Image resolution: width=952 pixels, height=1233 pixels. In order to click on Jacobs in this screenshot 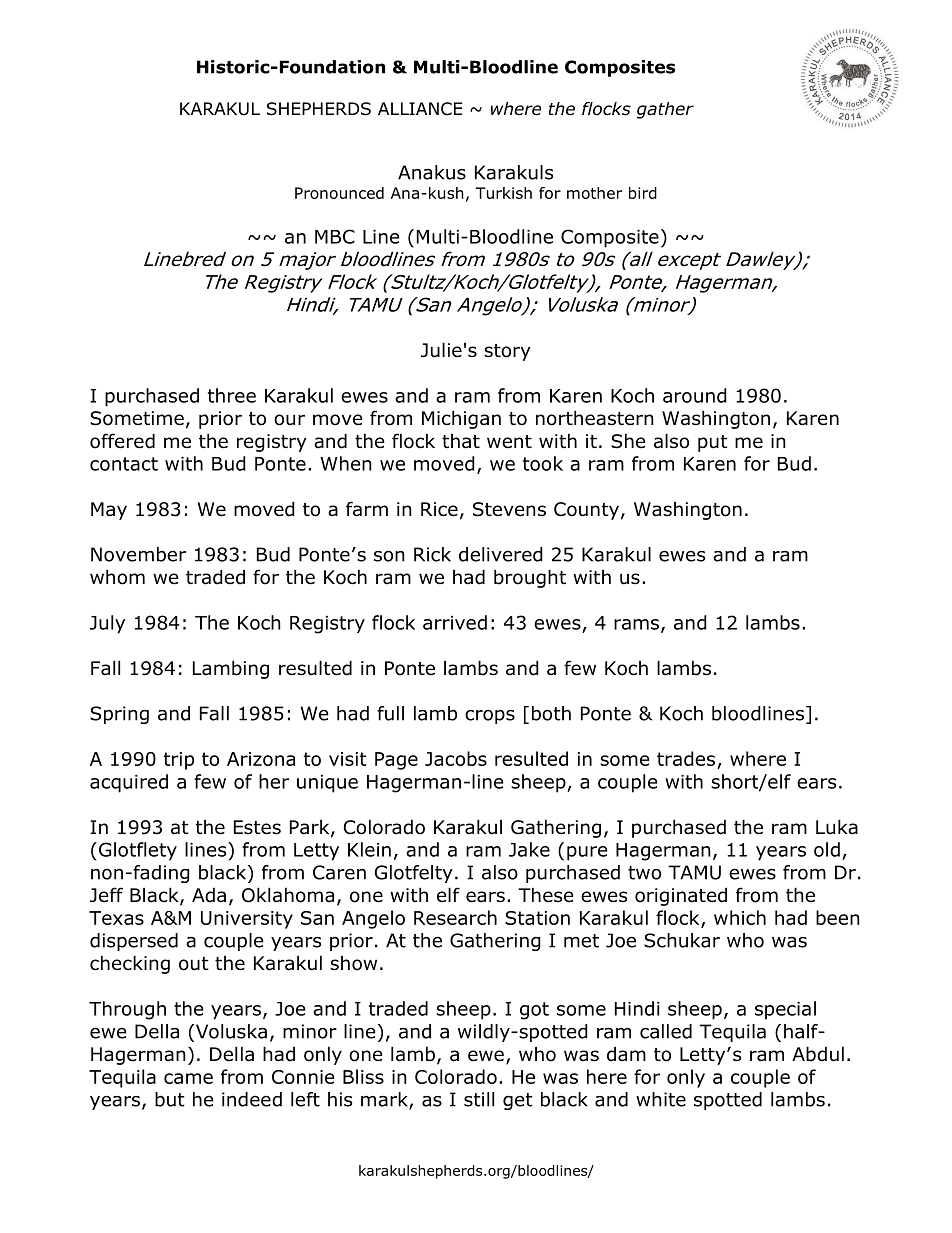, I will do `click(456, 758)`.
